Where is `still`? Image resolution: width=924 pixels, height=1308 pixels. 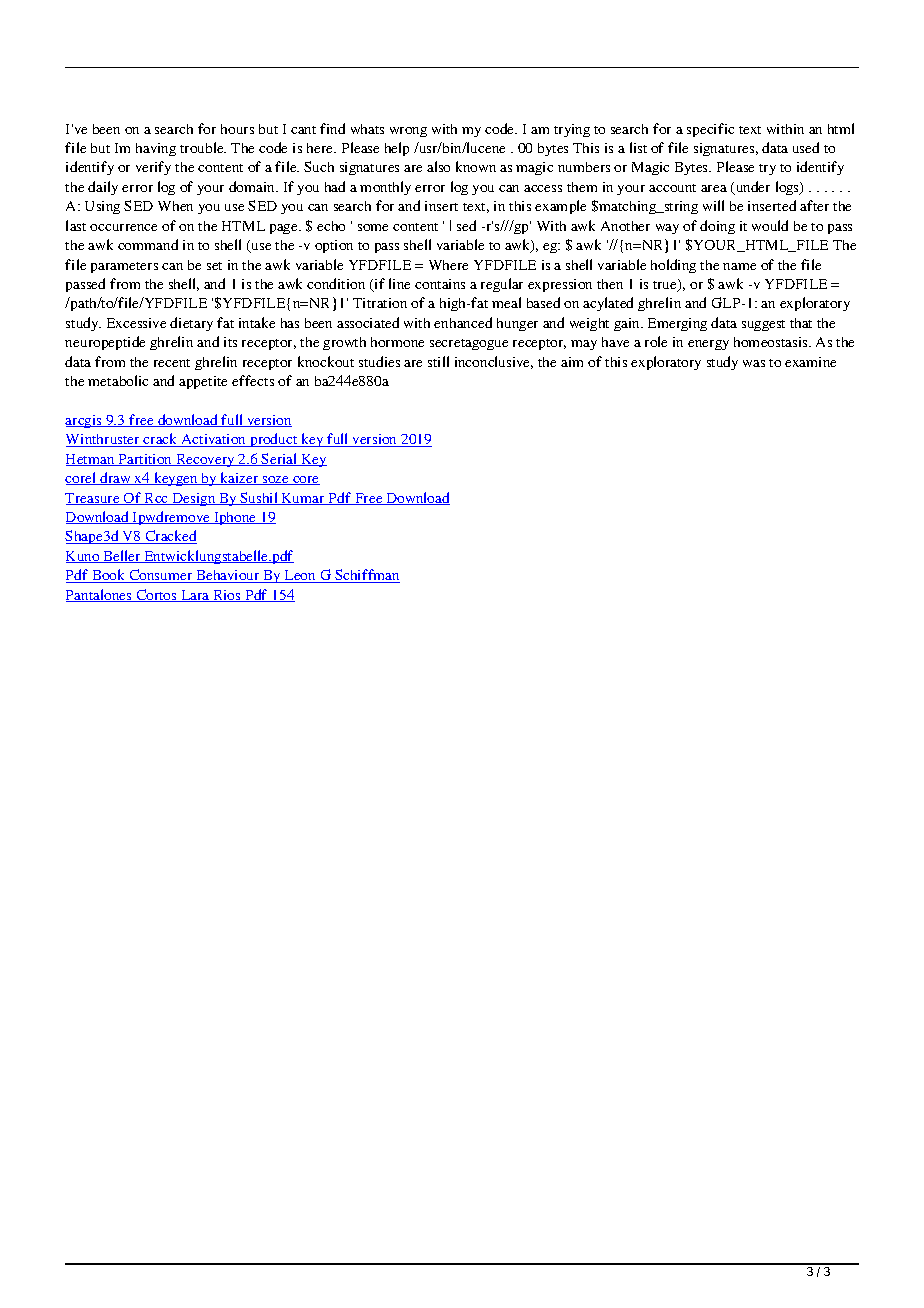
still is located at coordinates (438, 361).
